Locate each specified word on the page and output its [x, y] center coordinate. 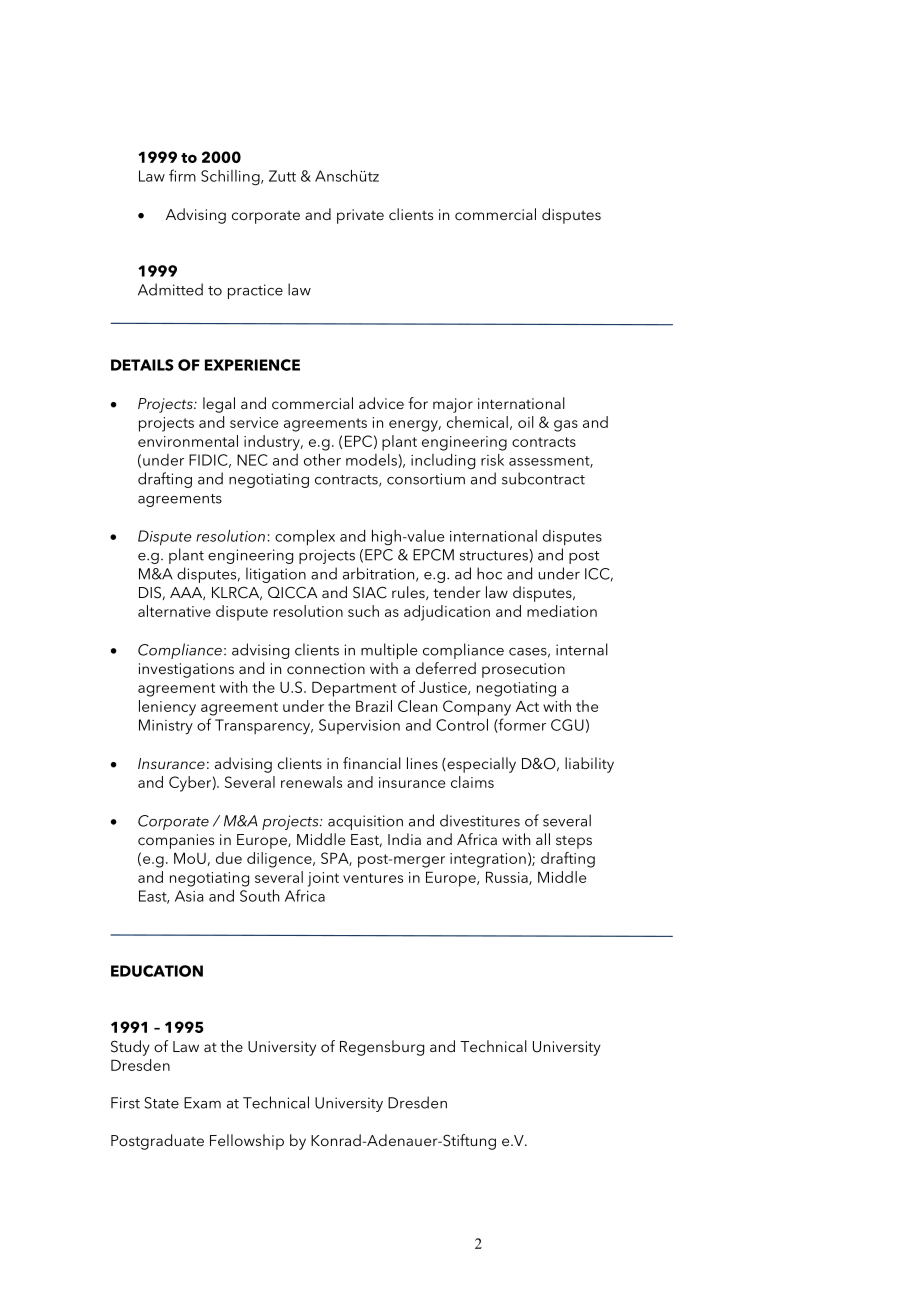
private [360, 216]
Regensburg [382, 1048]
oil [526, 422]
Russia [508, 878]
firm [182, 175]
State [162, 1103]
